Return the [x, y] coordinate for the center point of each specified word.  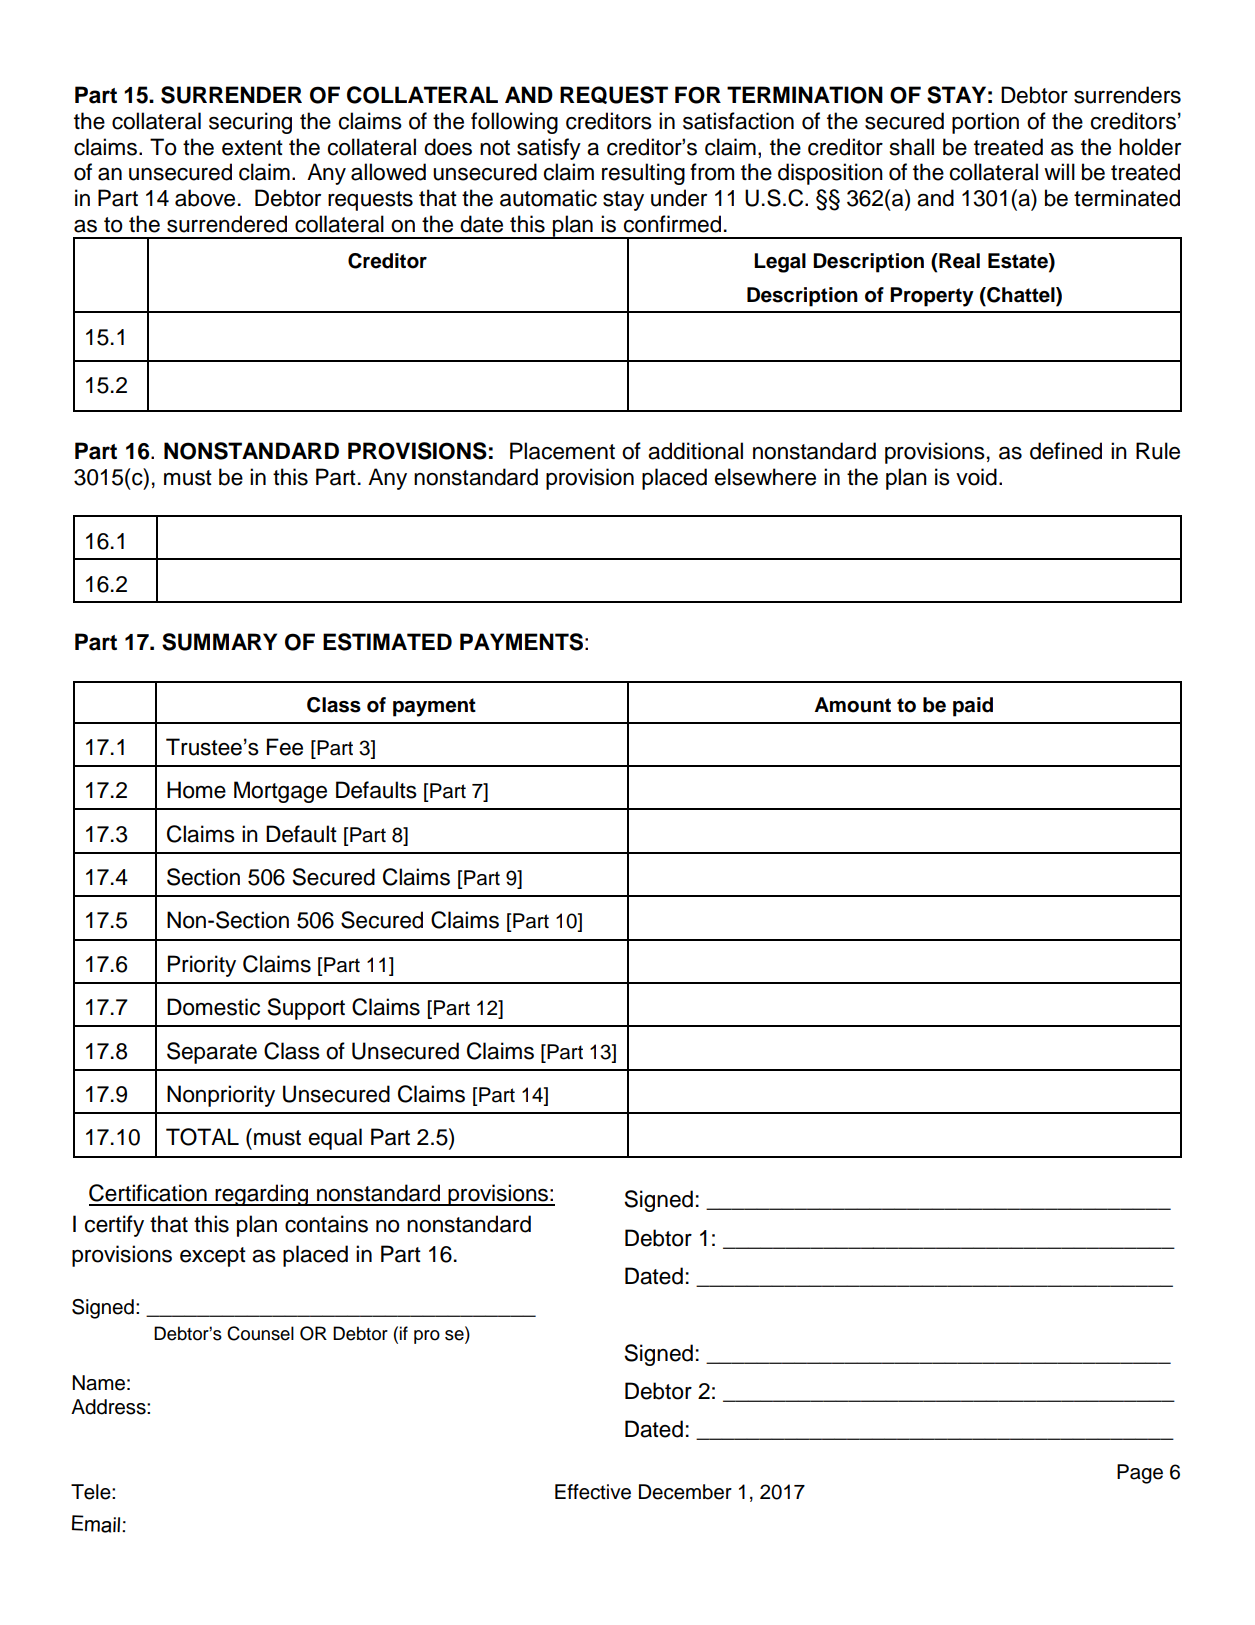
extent [252, 148]
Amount [852, 705]
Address [109, 1407]
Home [196, 790]
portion [985, 123]
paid [973, 707]
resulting [643, 174]
